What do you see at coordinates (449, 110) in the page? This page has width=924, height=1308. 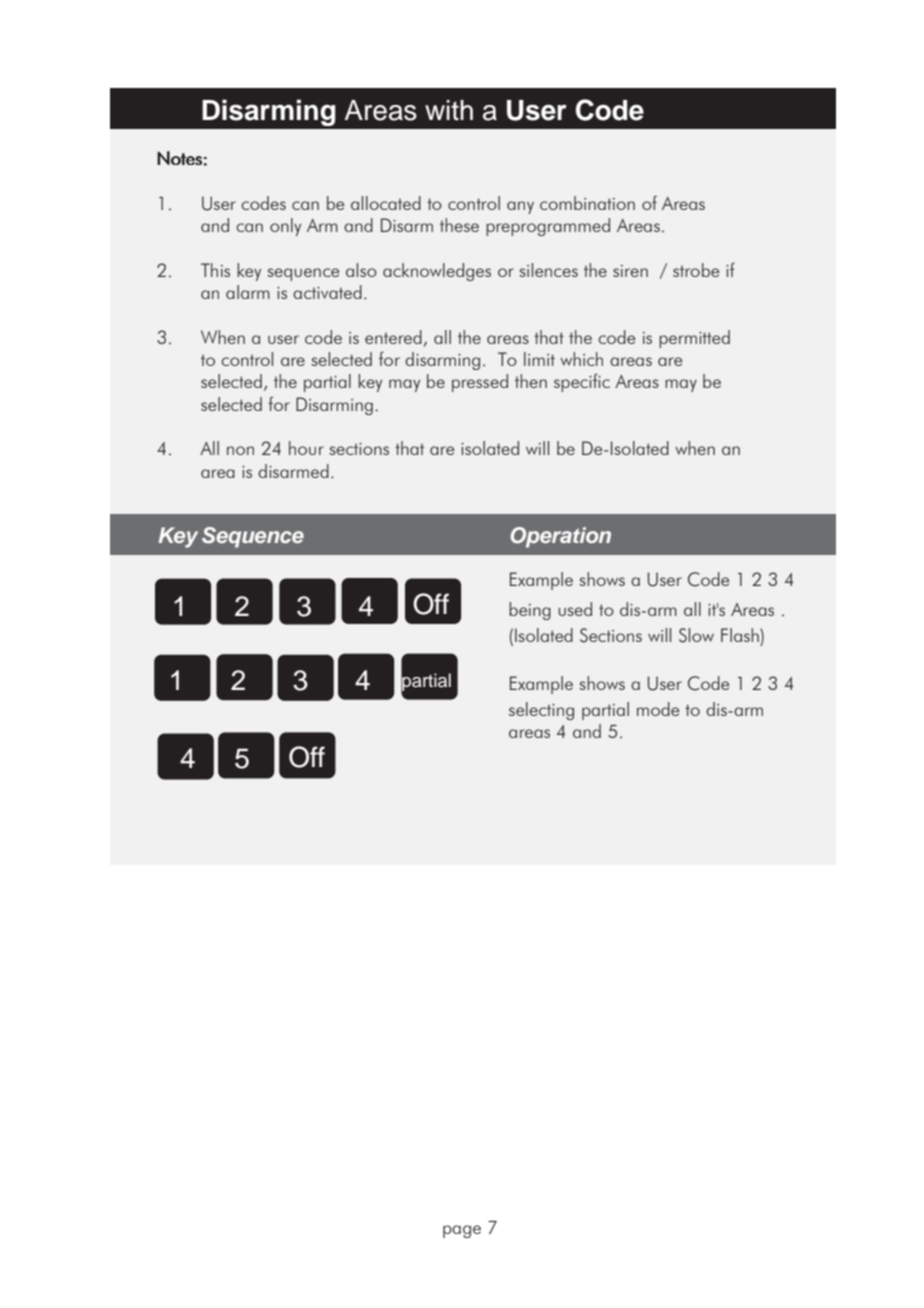 I see `with` at bounding box center [449, 110].
